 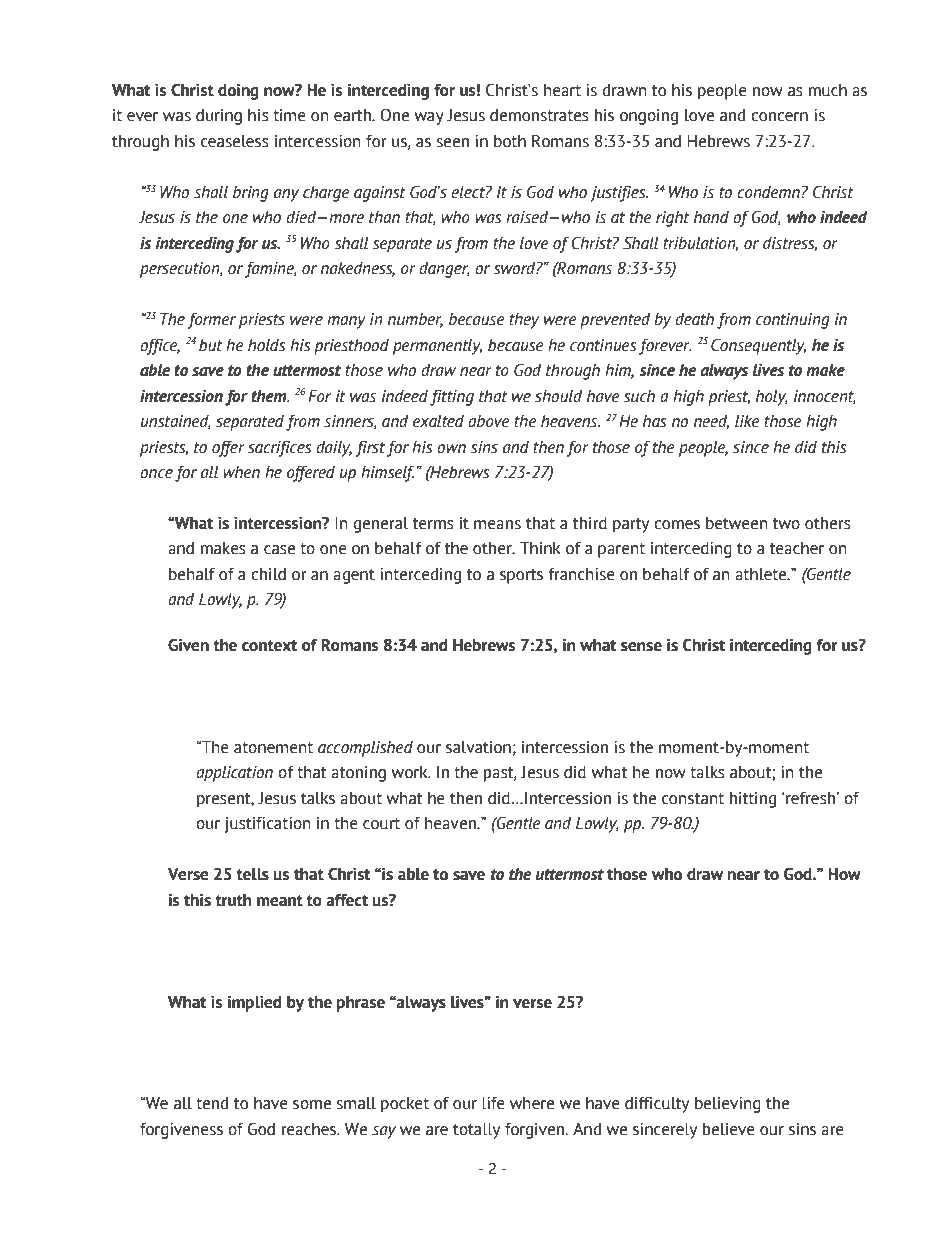 I want to click on hitting, so click(x=753, y=800).
